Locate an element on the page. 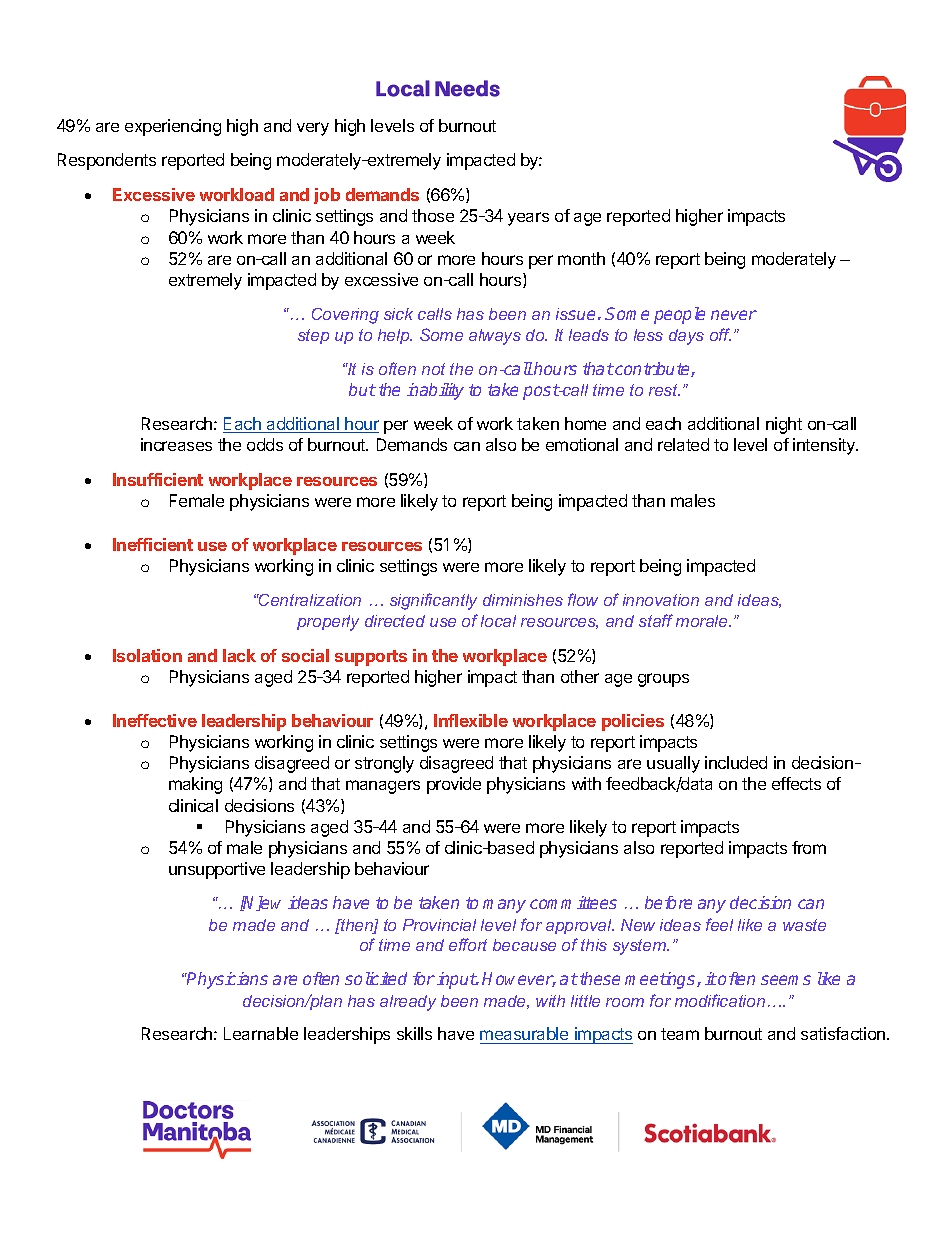 The width and height of the page is (952, 1233). month is located at coordinates (581, 258).
